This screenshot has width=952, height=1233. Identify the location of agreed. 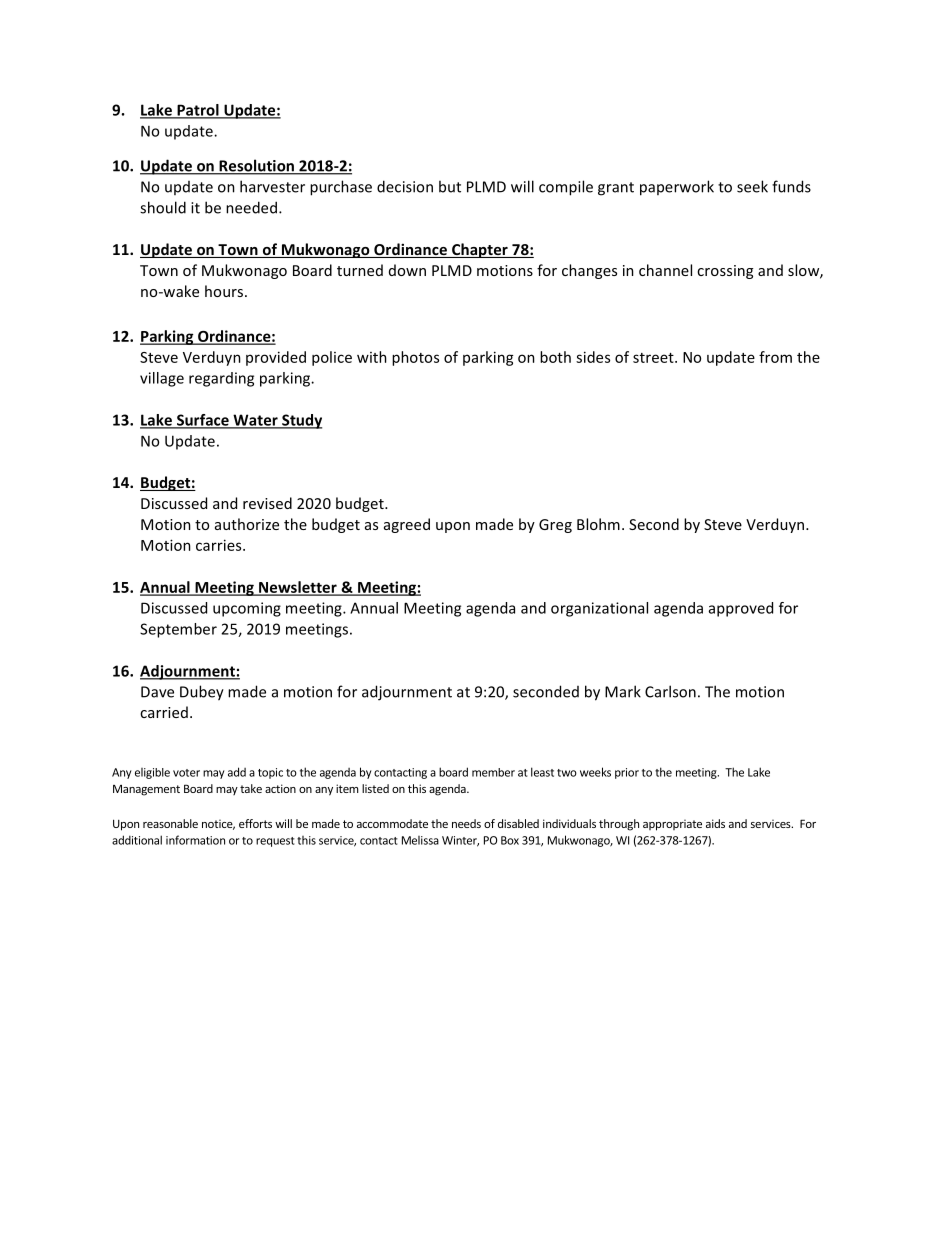
(407, 525).
